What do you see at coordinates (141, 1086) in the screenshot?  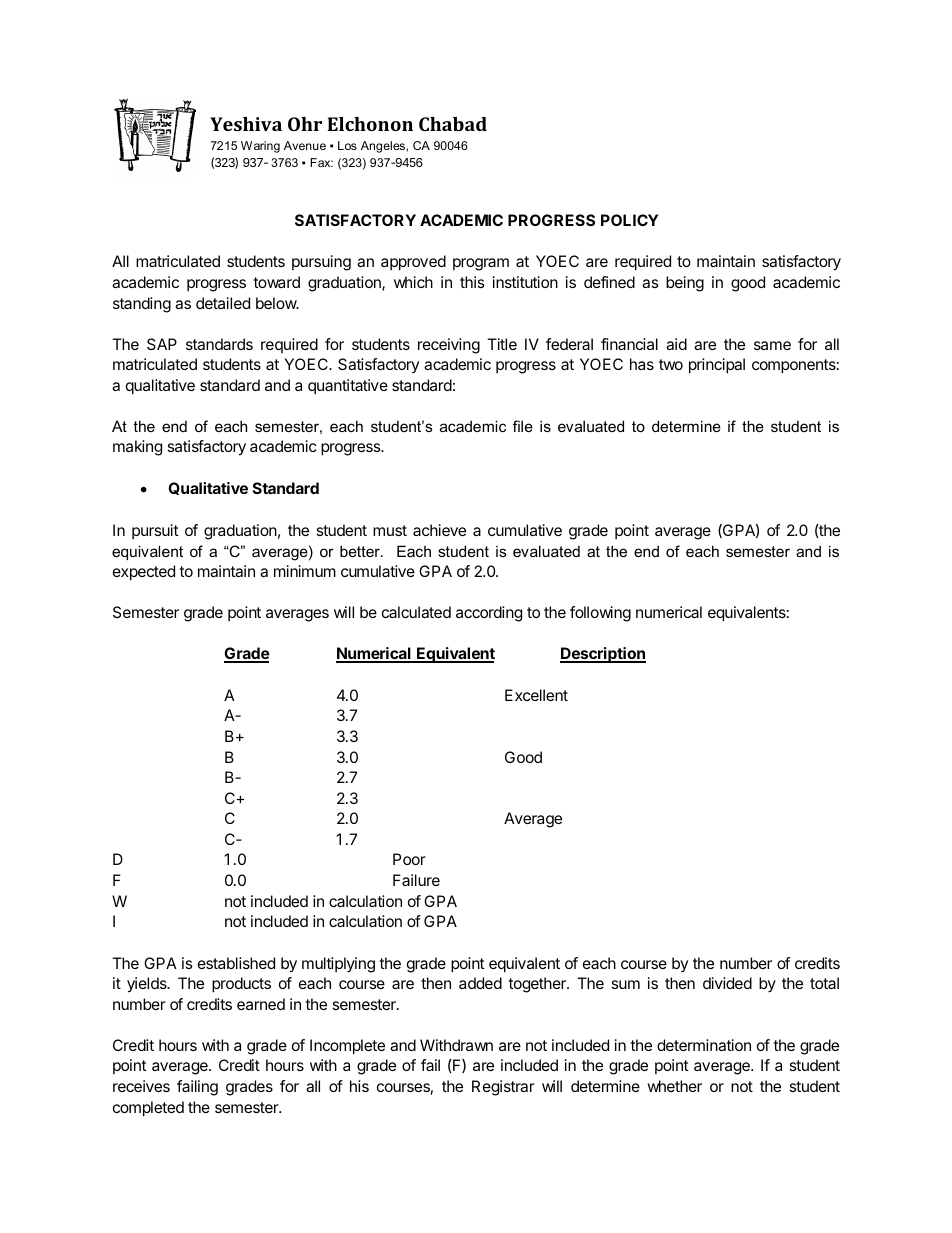 I see `receives` at bounding box center [141, 1086].
